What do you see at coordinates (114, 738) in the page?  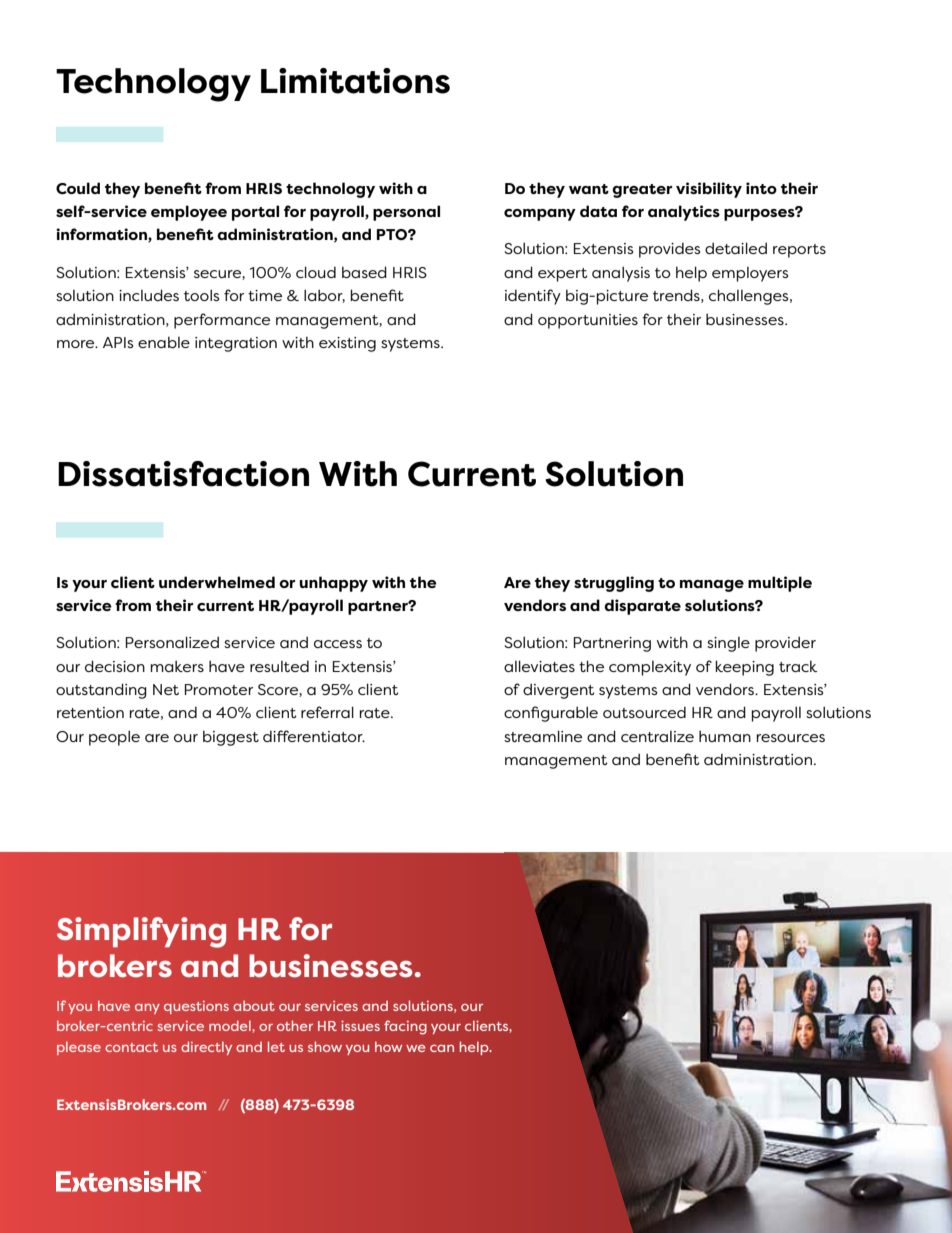 I see `people` at bounding box center [114, 738].
